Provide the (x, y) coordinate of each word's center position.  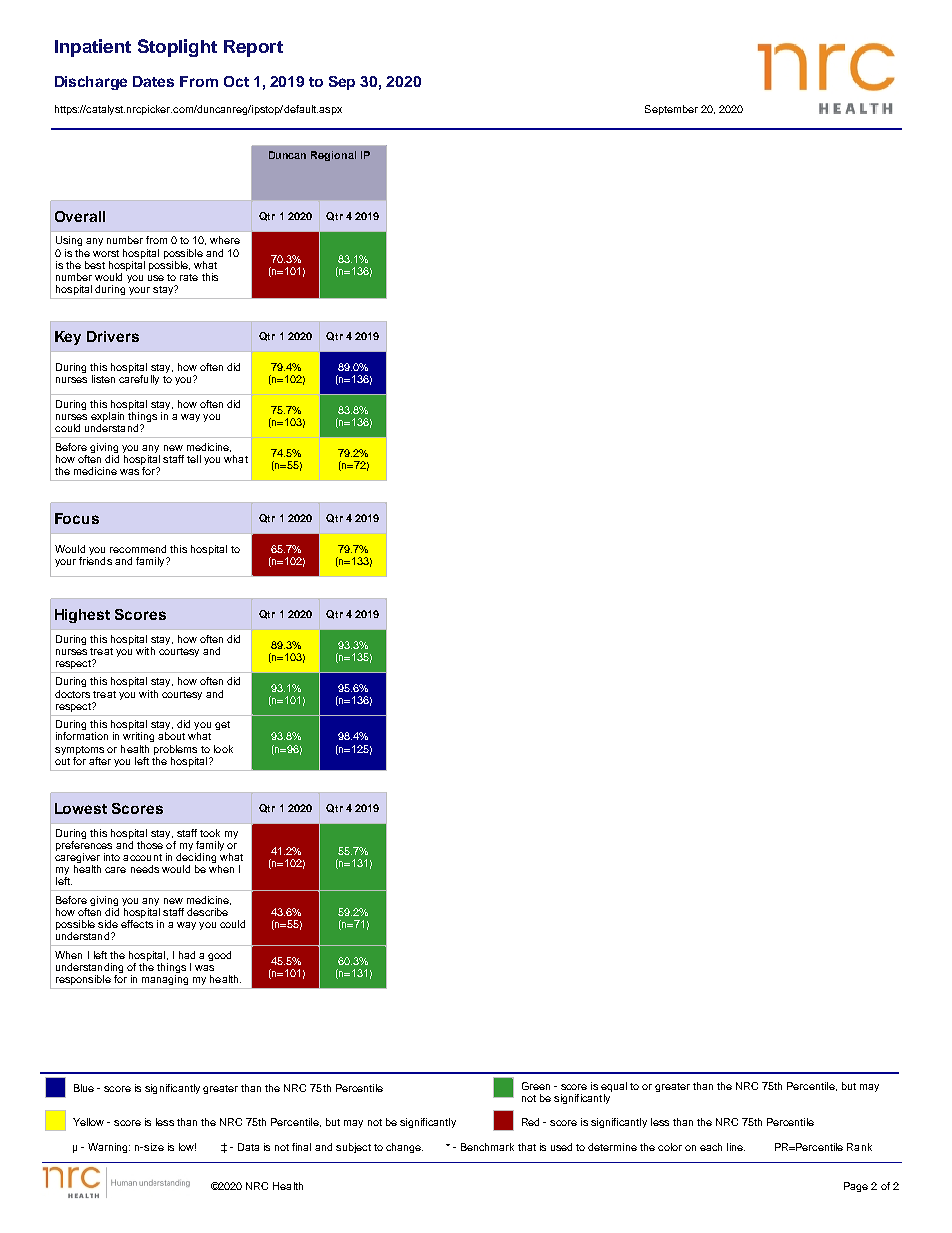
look (223, 749)
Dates (153, 81)
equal (614, 1088)
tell (194, 459)
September (671, 110)
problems (175, 750)
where (225, 240)
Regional (333, 156)
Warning (109, 1148)
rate (189, 277)
